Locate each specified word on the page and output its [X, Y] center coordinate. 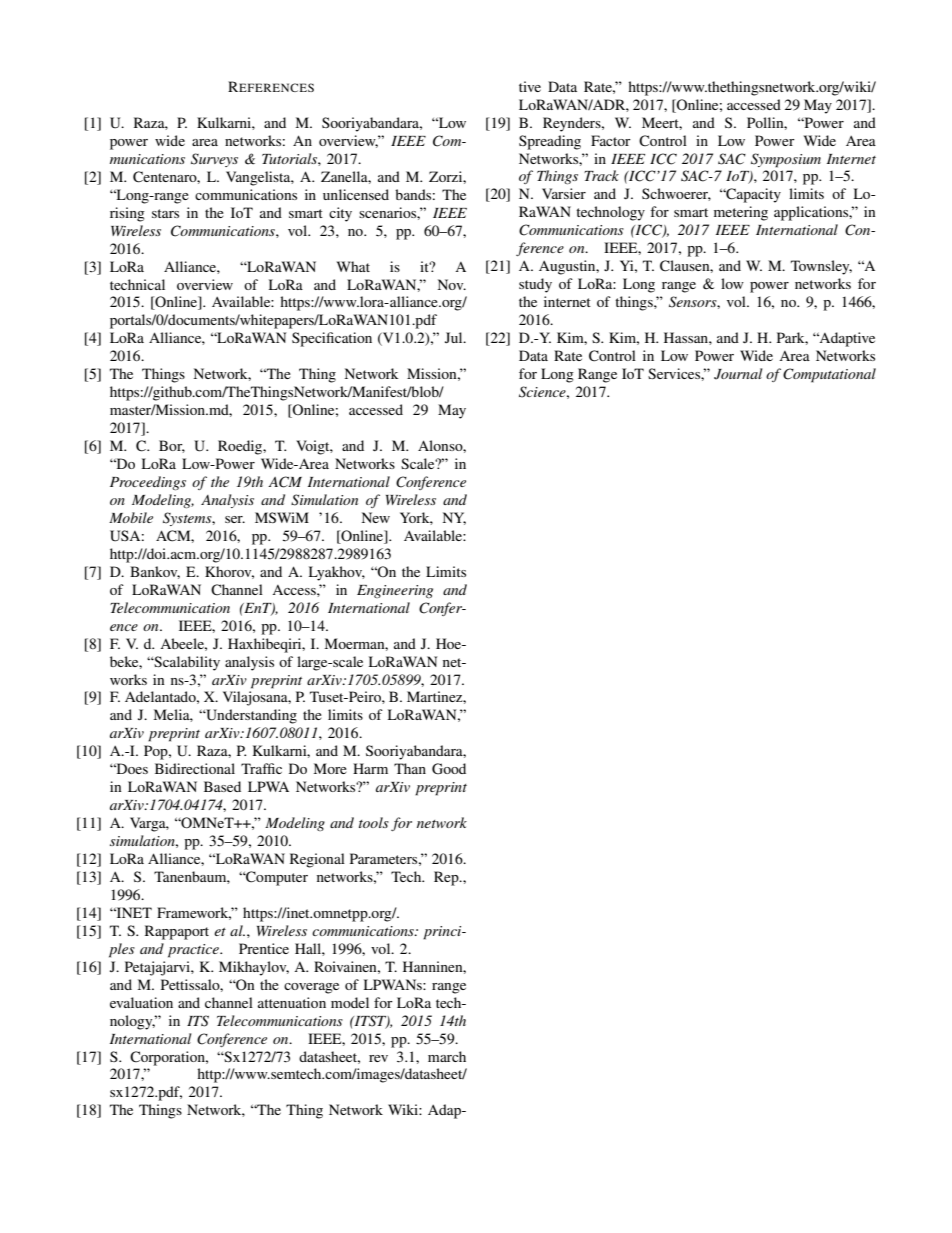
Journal [738, 374]
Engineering [395, 591]
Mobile [131, 517]
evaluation [141, 1002]
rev [378, 1058]
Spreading [550, 142]
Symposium [786, 160]
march [447, 1056]
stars [165, 213]
